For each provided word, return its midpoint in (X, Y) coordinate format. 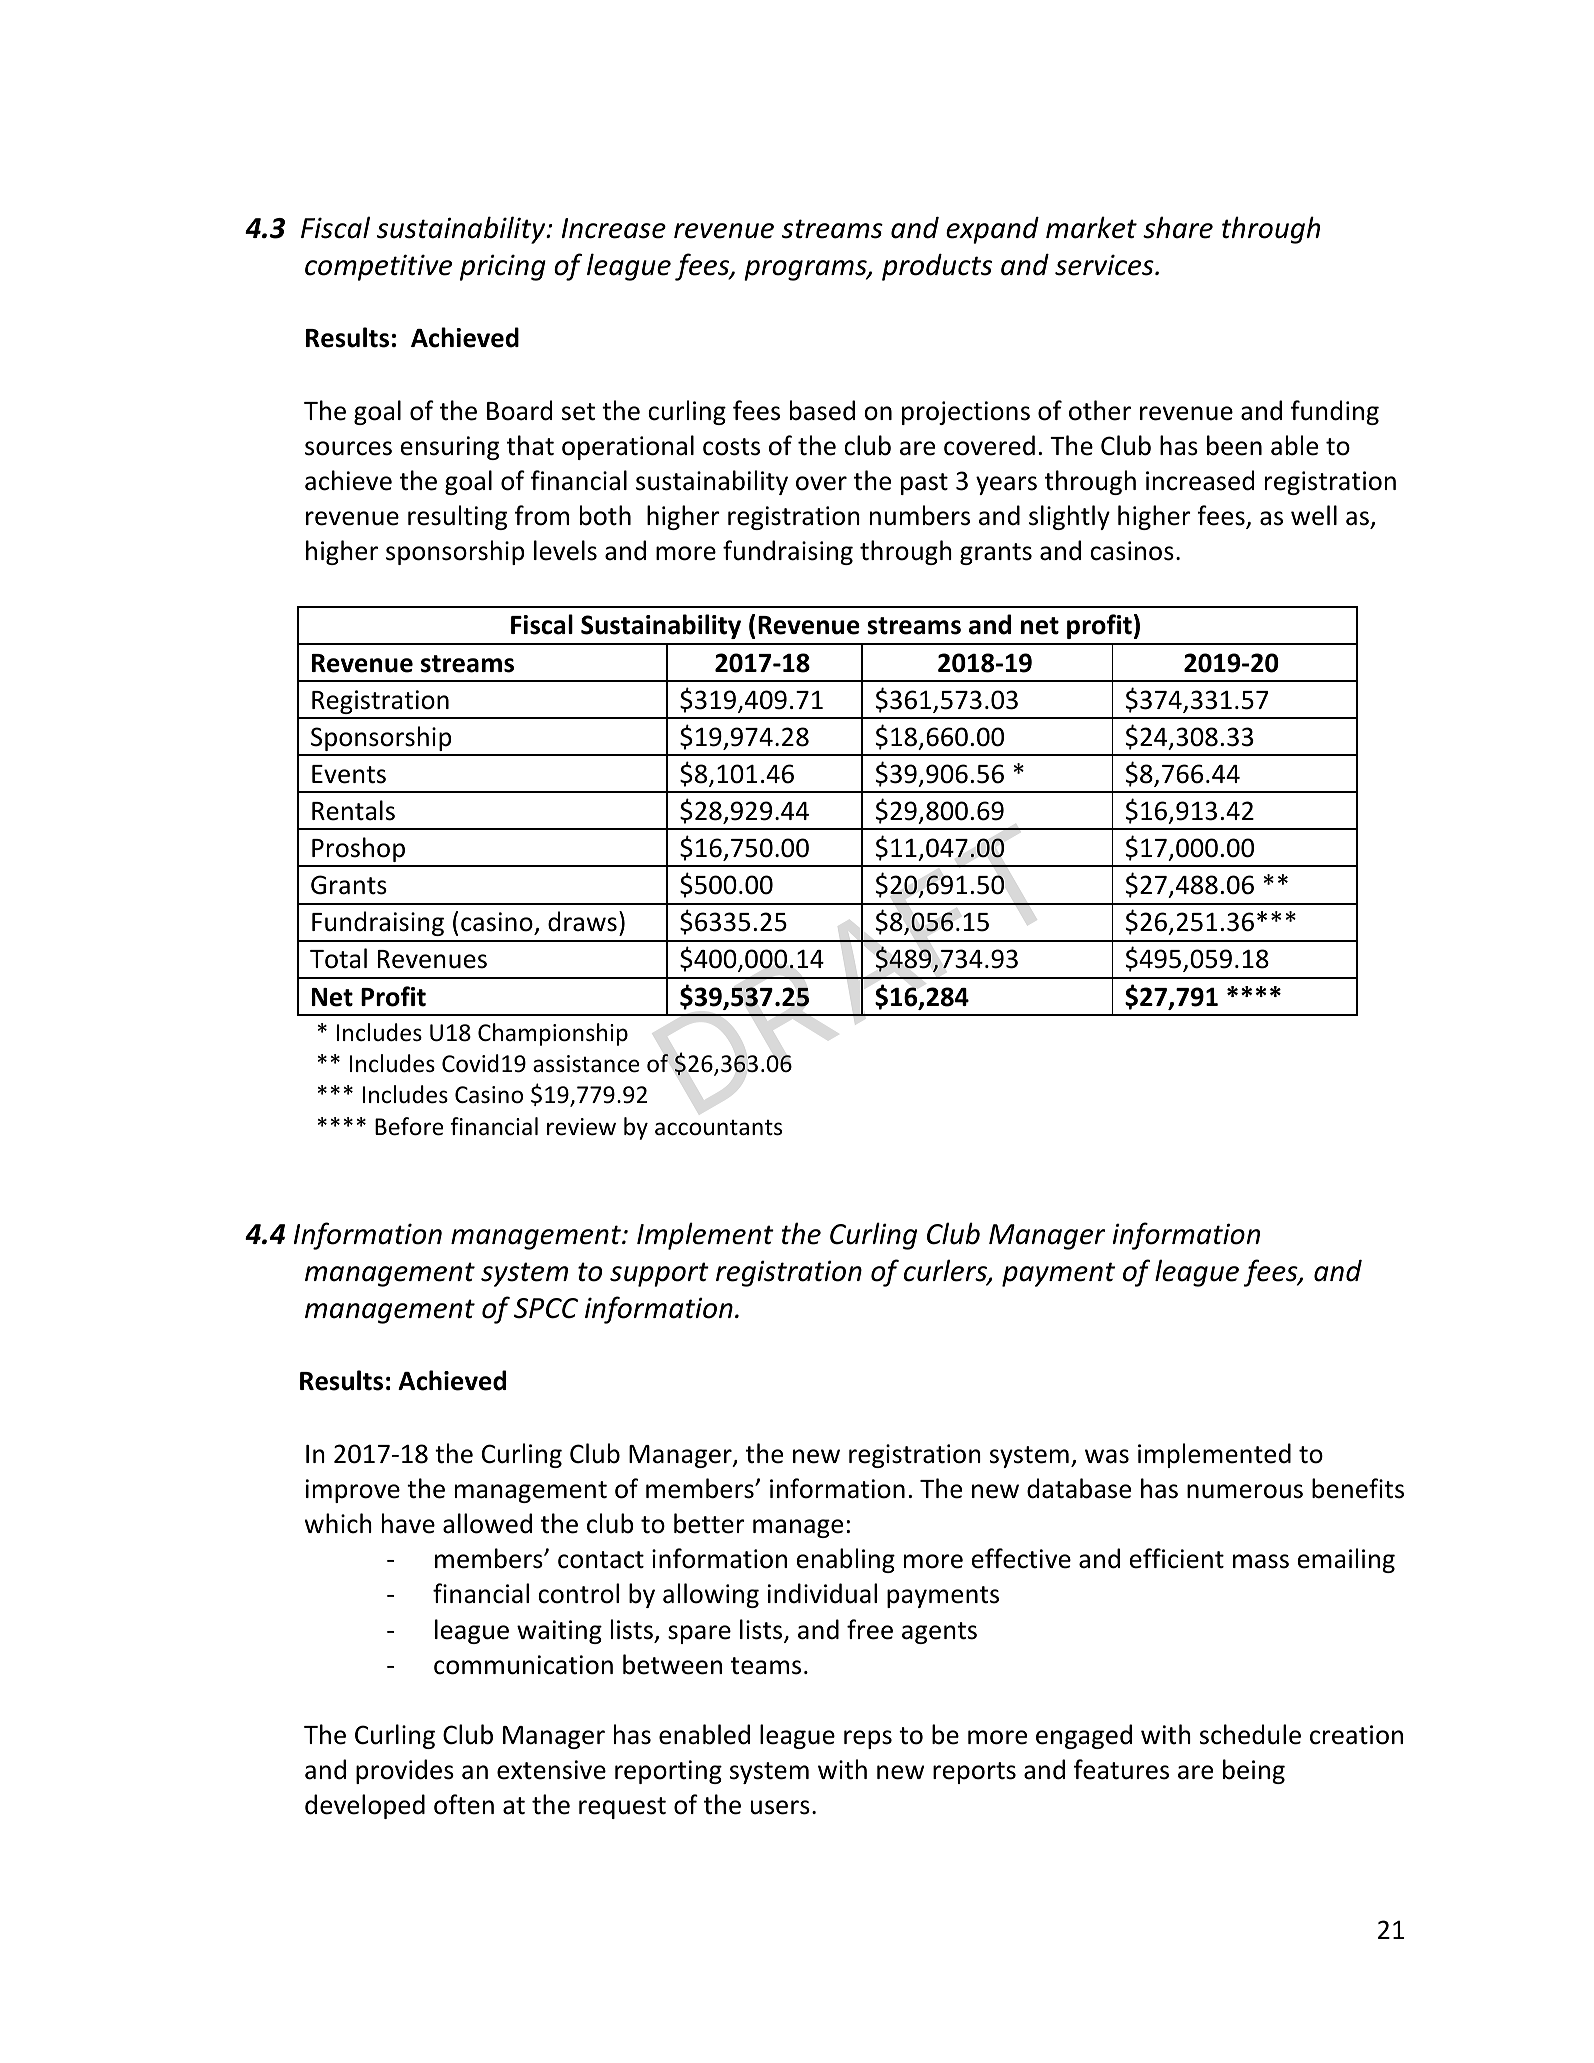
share (1178, 227)
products (937, 267)
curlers (946, 1271)
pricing (503, 267)
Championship (553, 1034)
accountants (718, 1128)
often (464, 1804)
